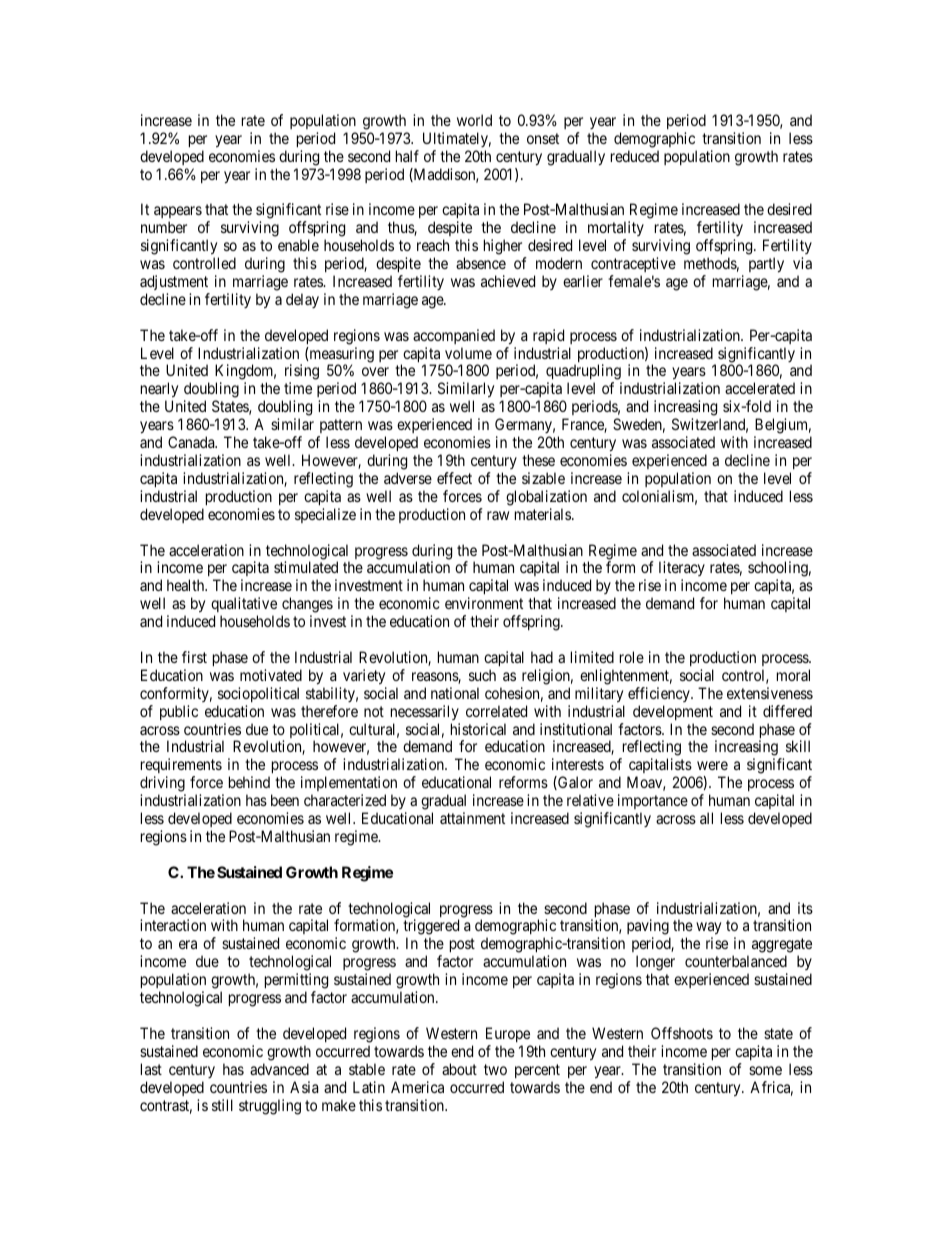 The image size is (952, 1233). I want to click on some, so click(765, 1070).
